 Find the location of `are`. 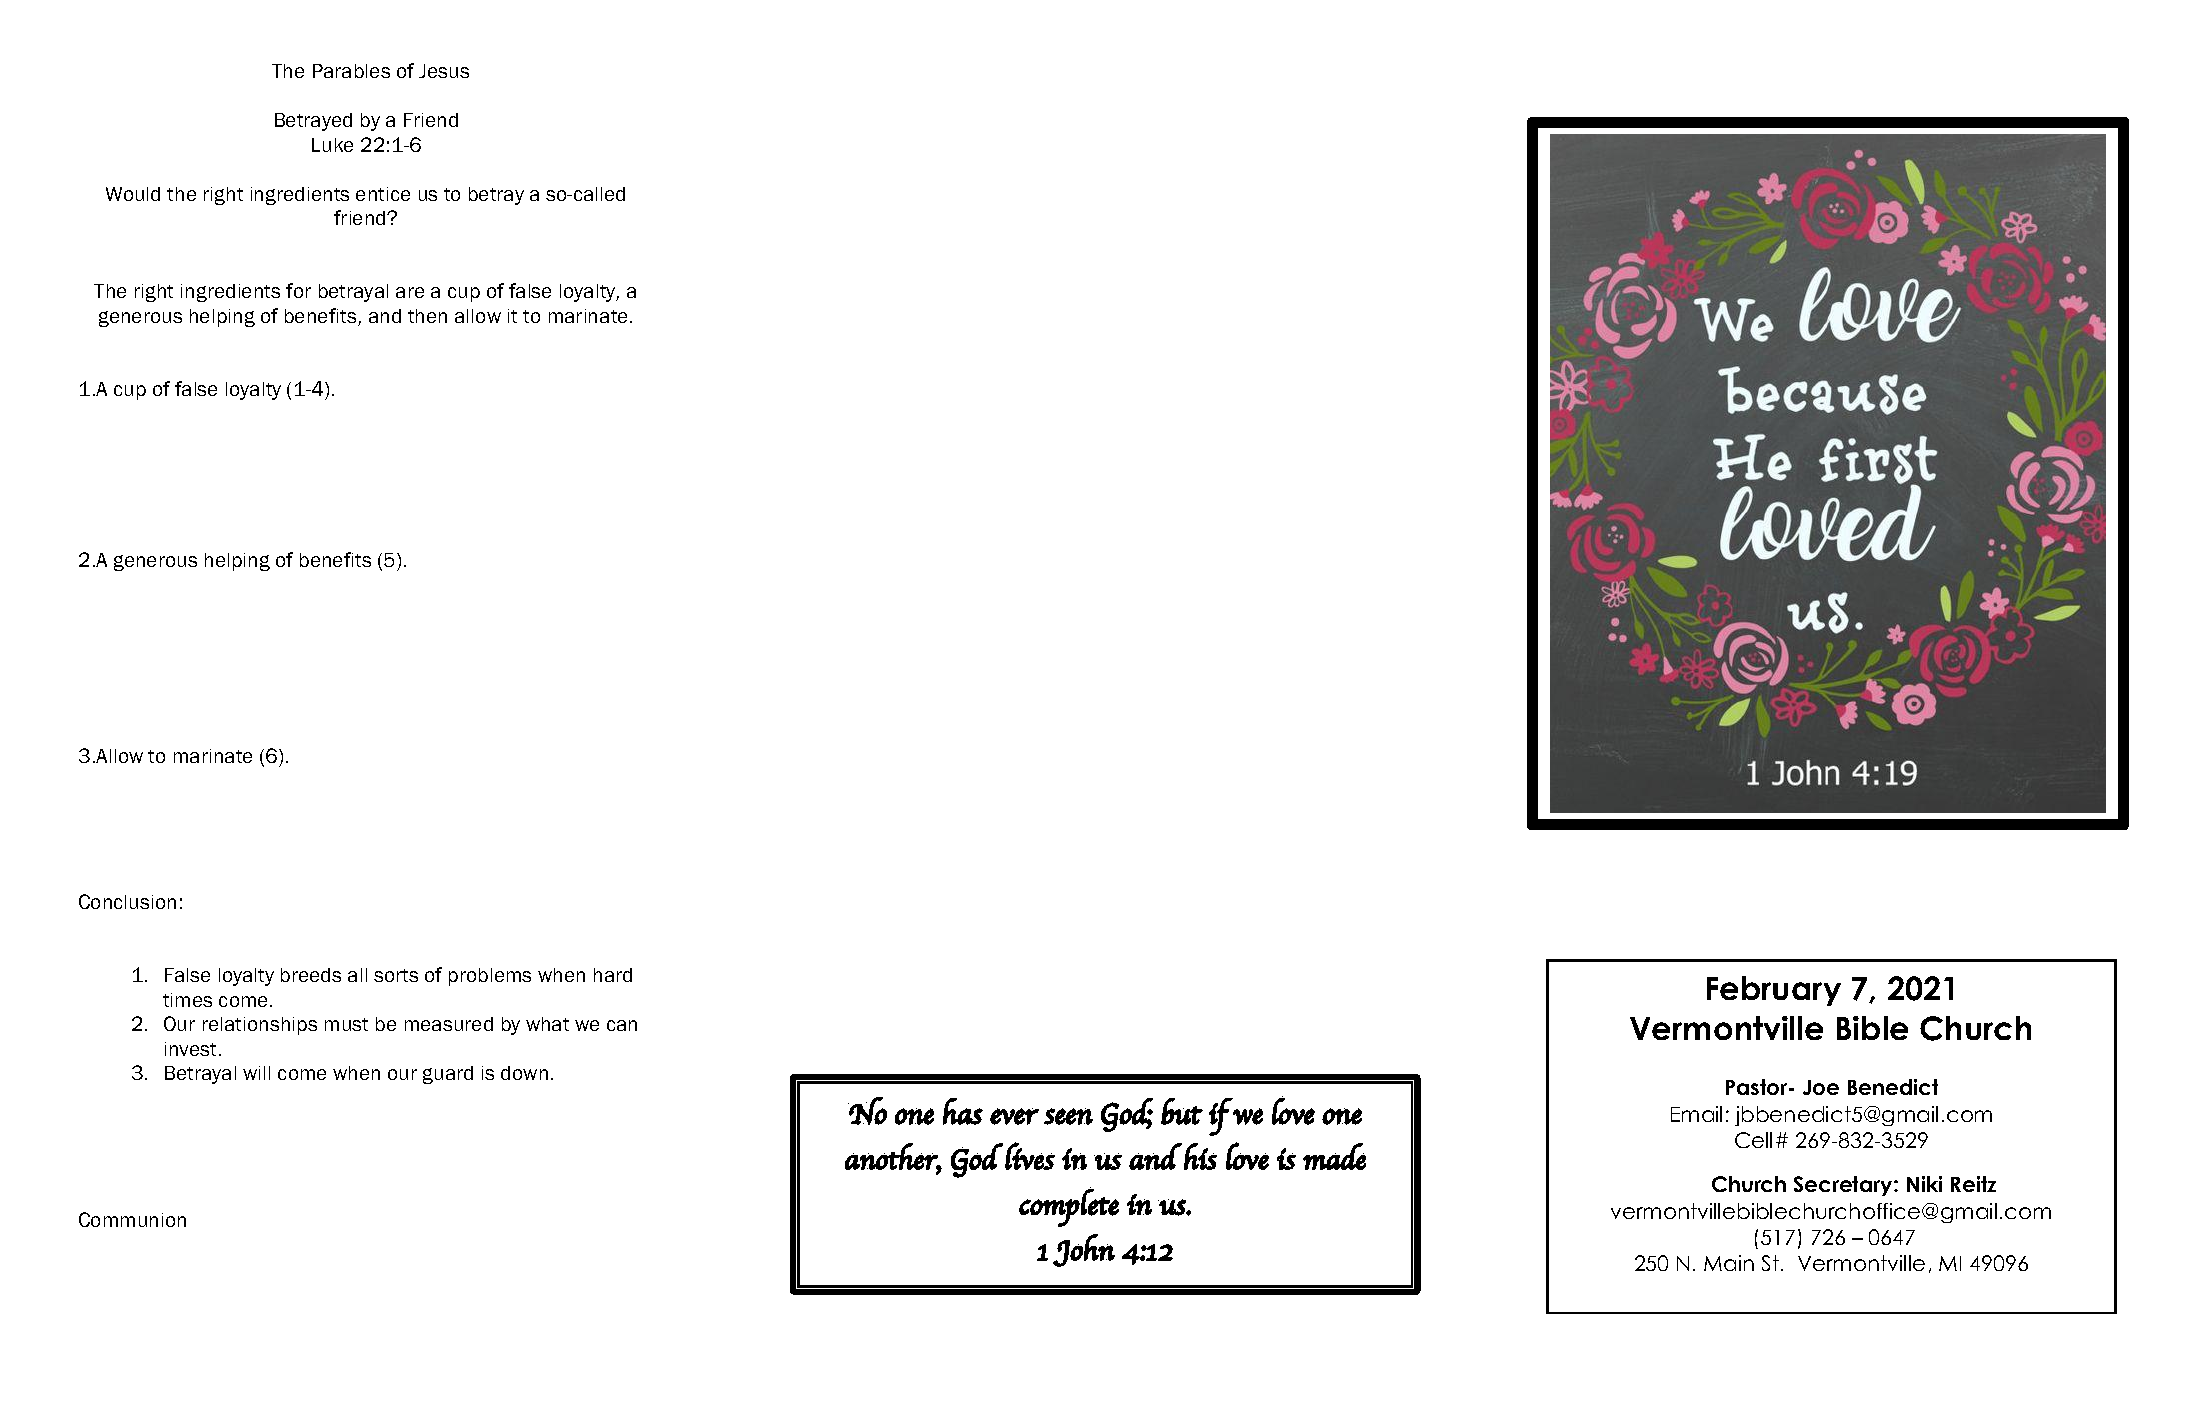

are is located at coordinates (410, 292).
